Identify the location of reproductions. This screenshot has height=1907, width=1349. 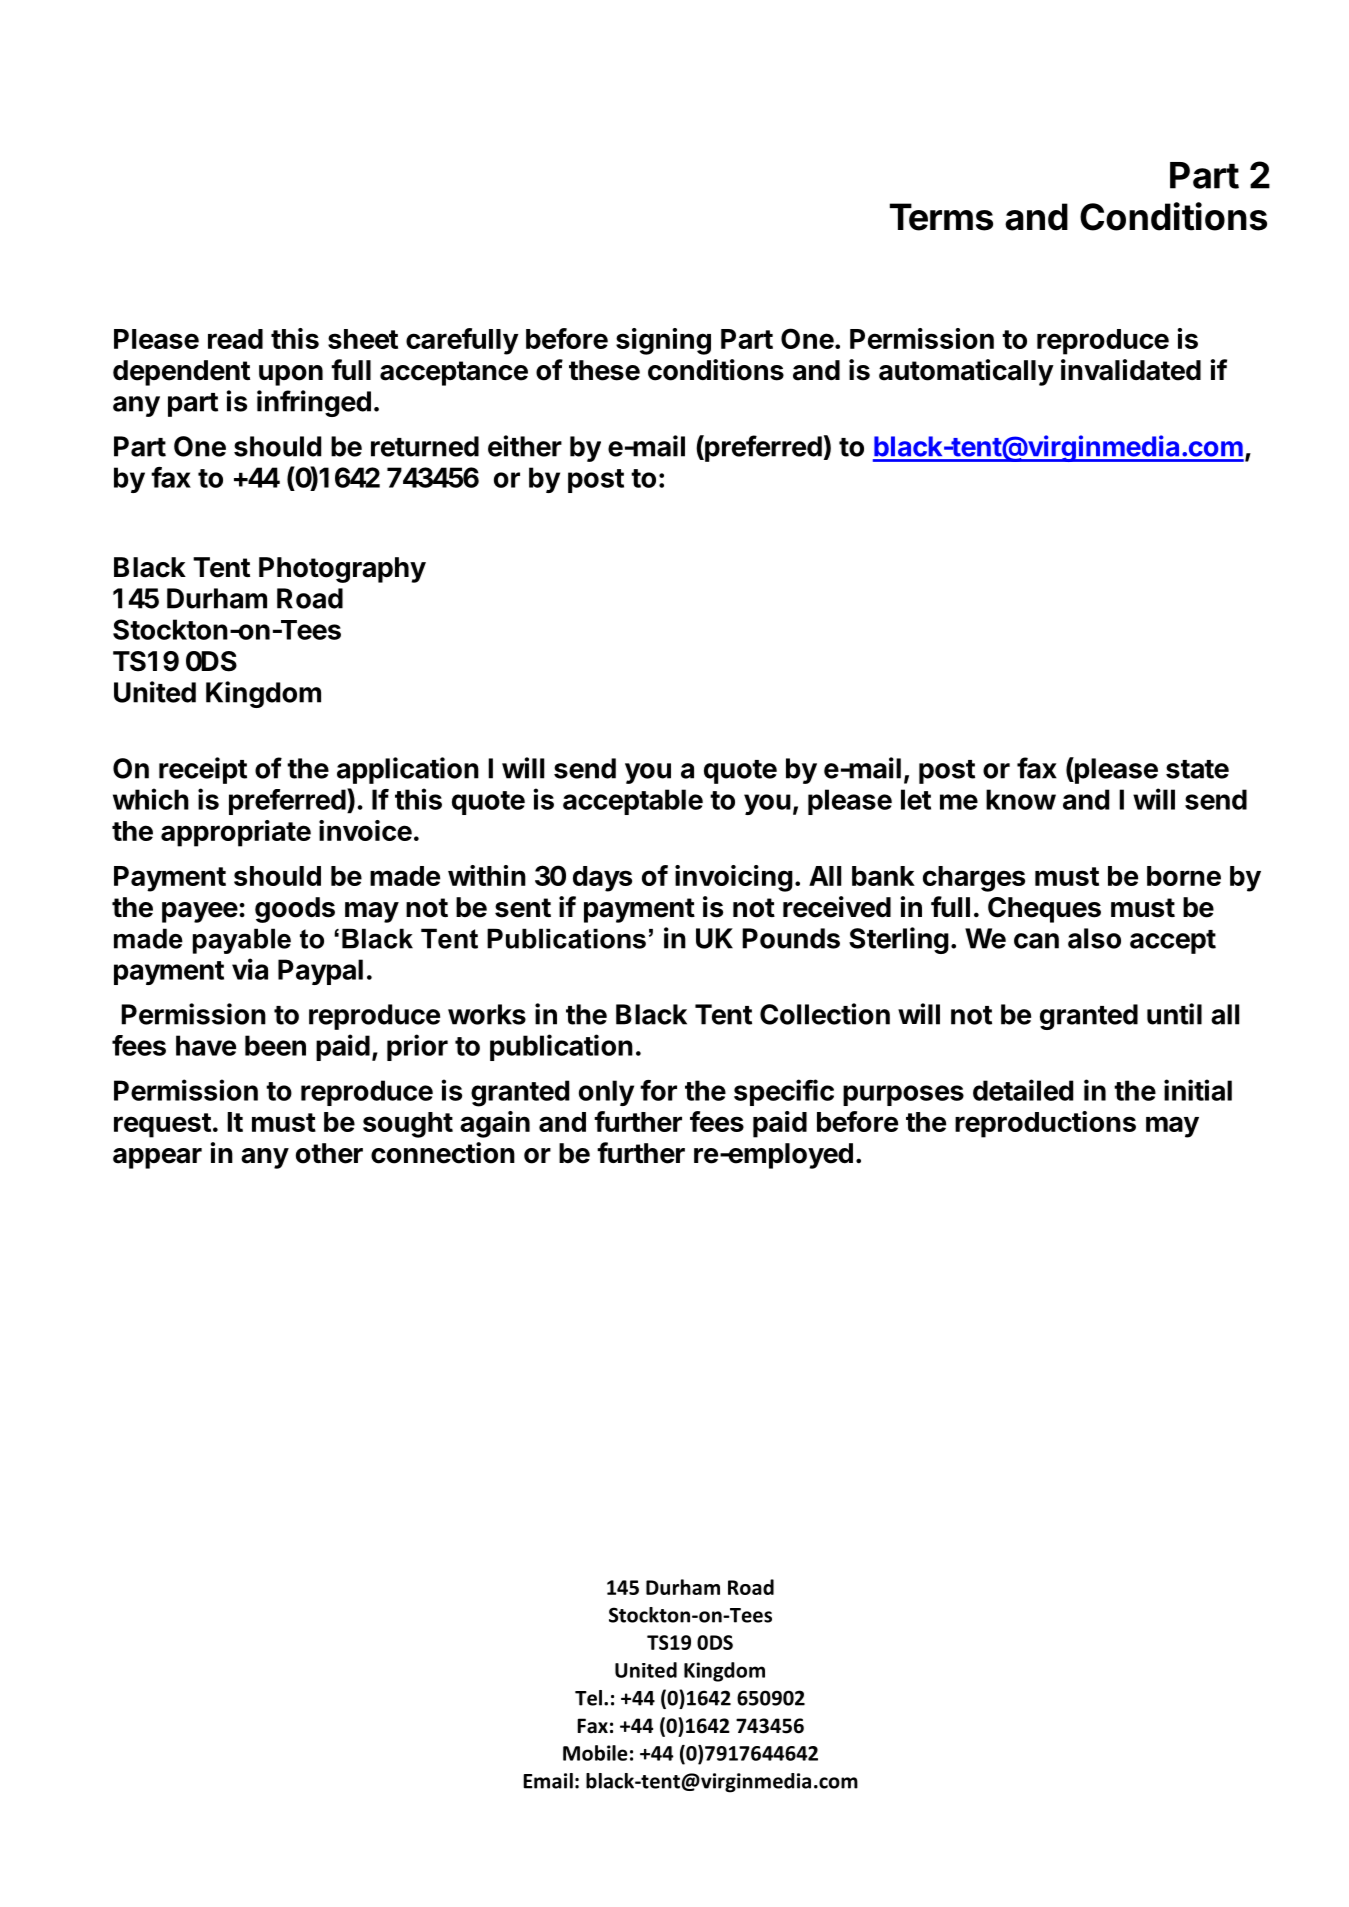
(1045, 1124).
